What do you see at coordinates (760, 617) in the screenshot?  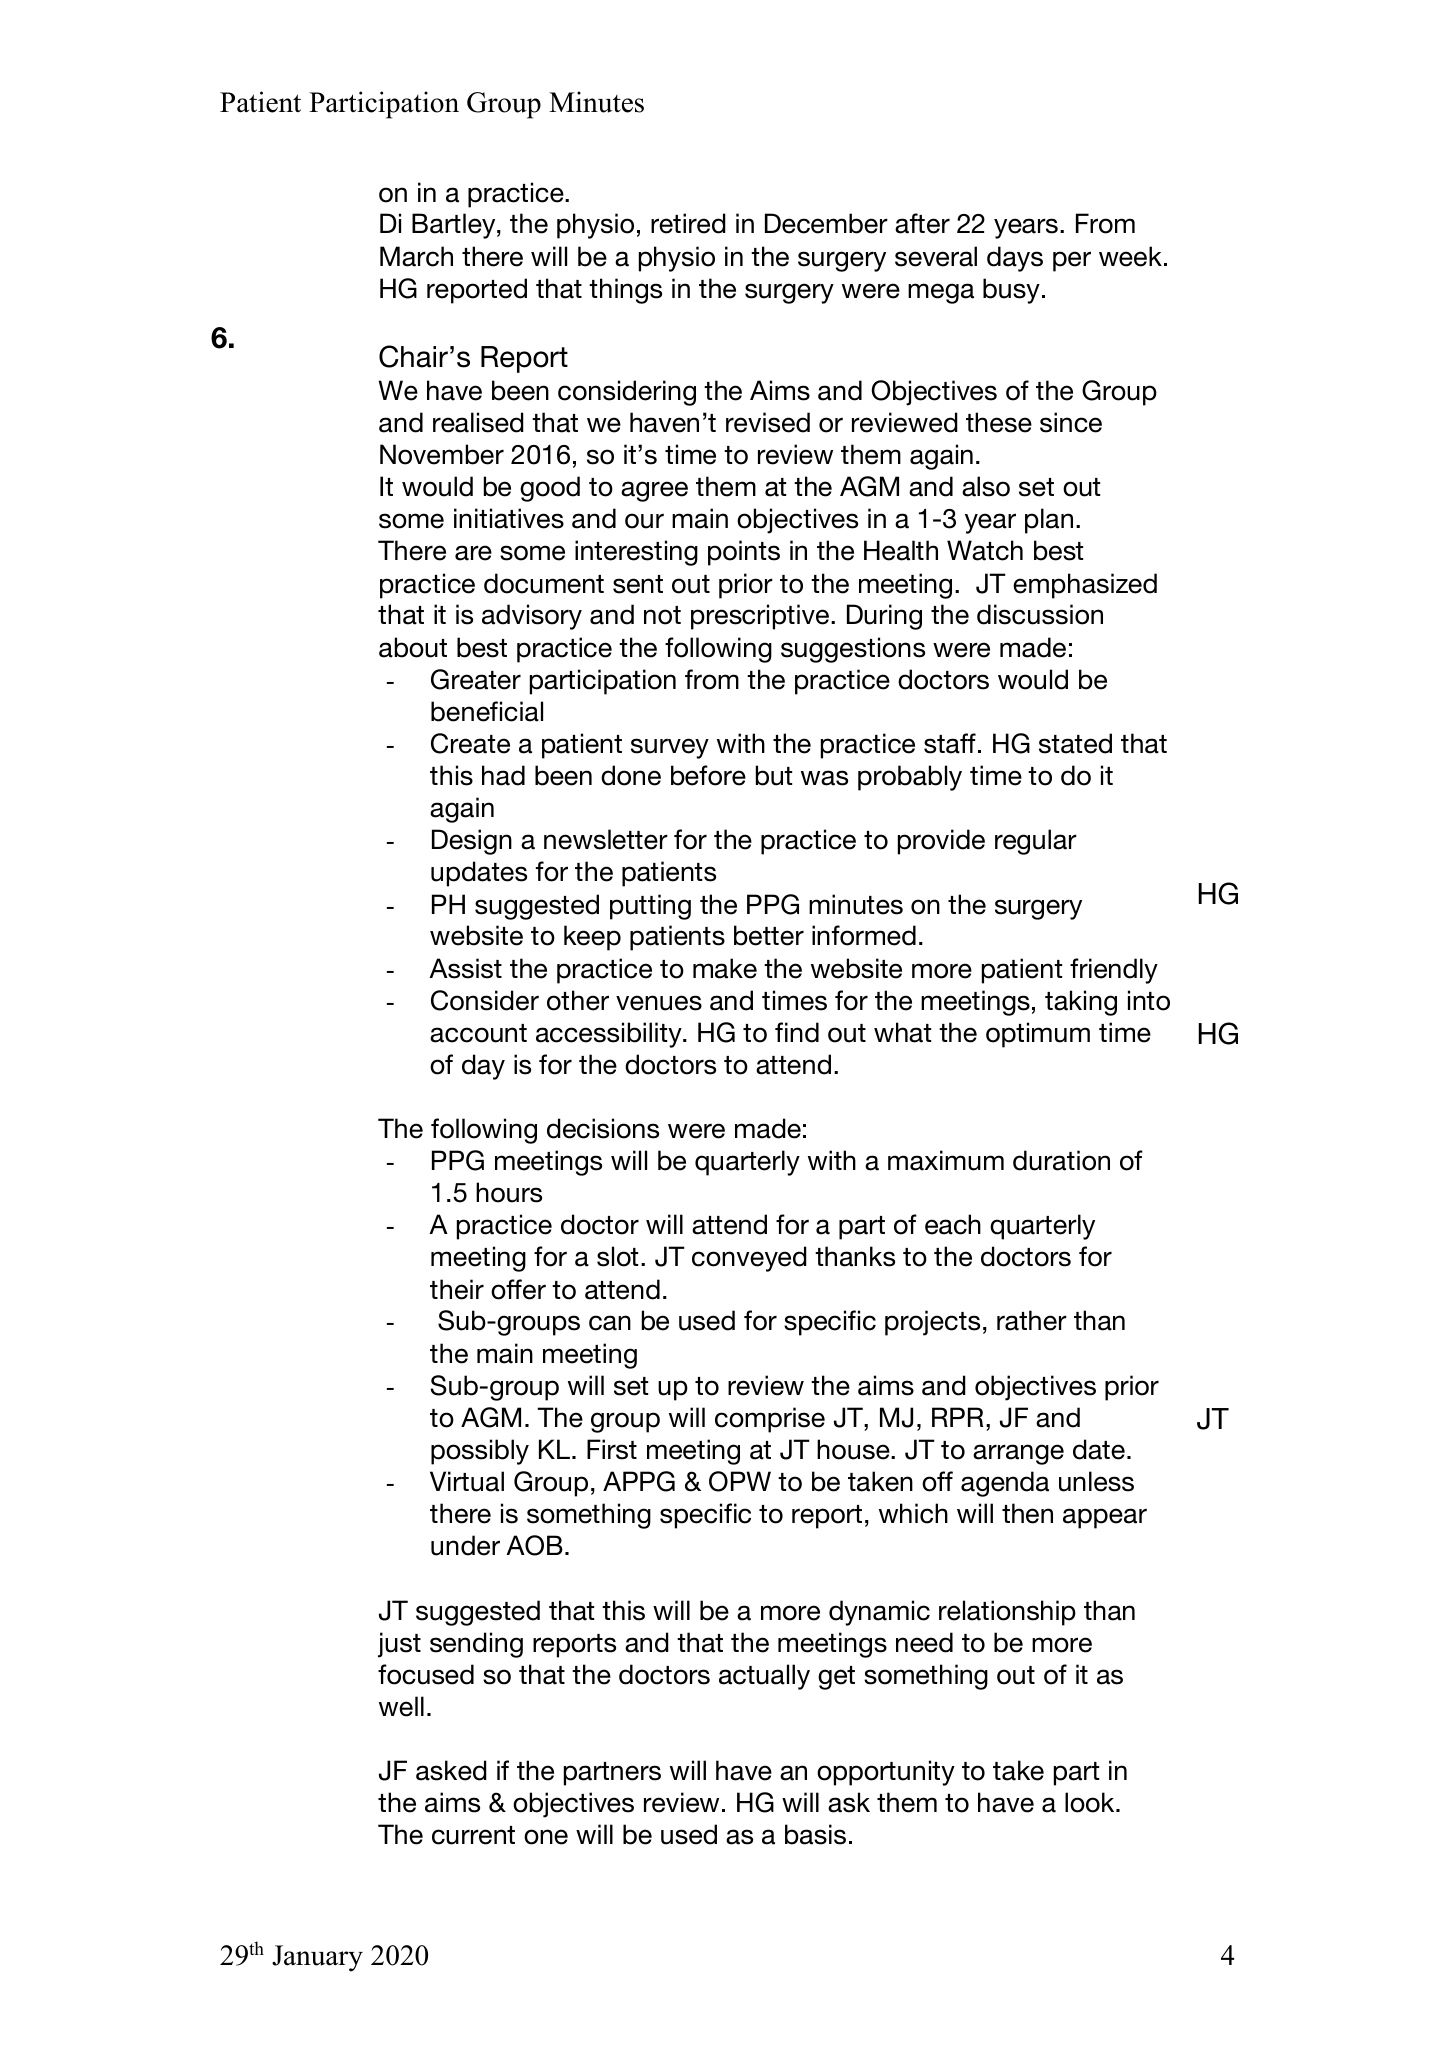 I see `prescriptive` at bounding box center [760, 617].
